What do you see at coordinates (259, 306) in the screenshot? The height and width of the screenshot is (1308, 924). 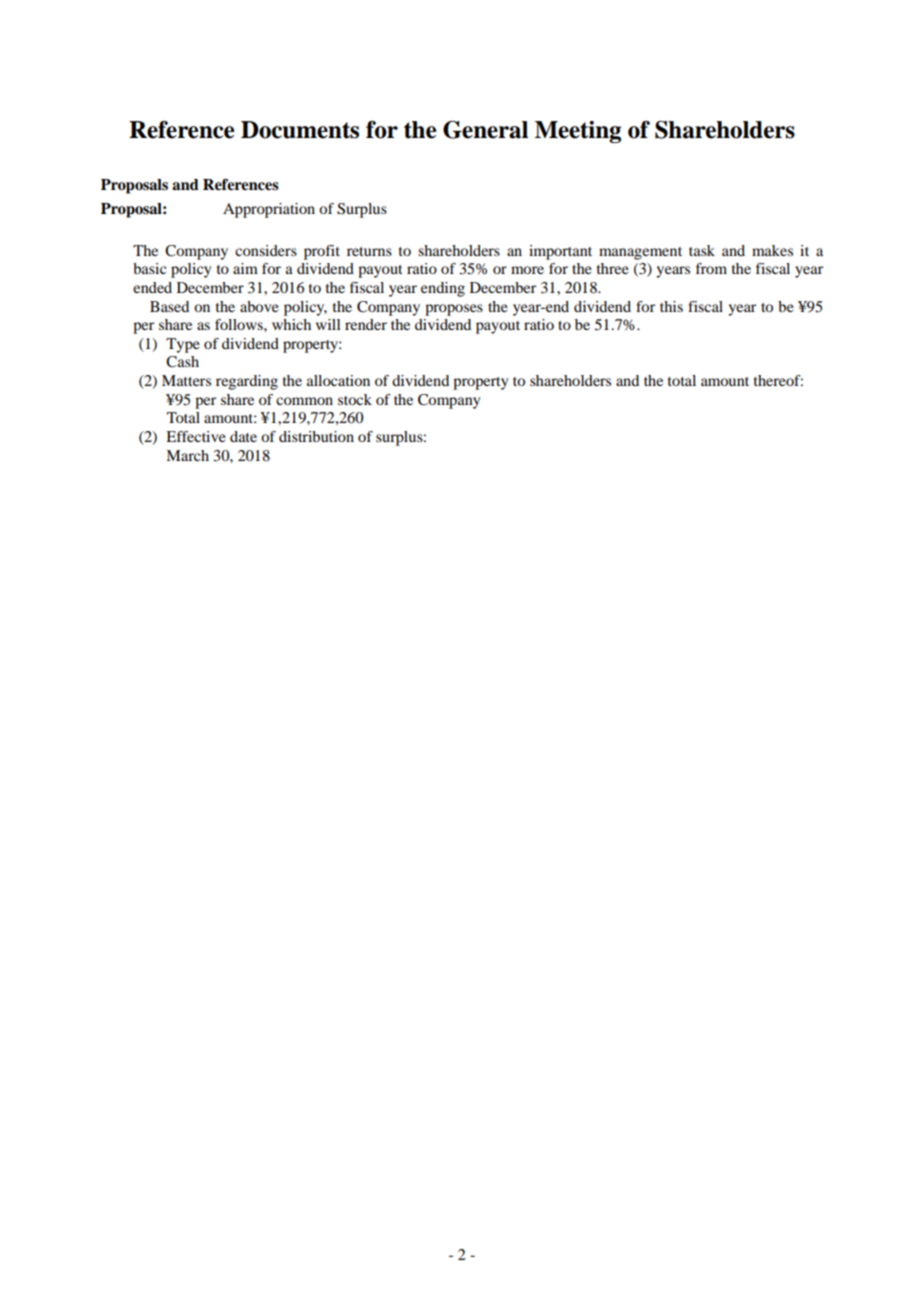 I see `above` at bounding box center [259, 306].
